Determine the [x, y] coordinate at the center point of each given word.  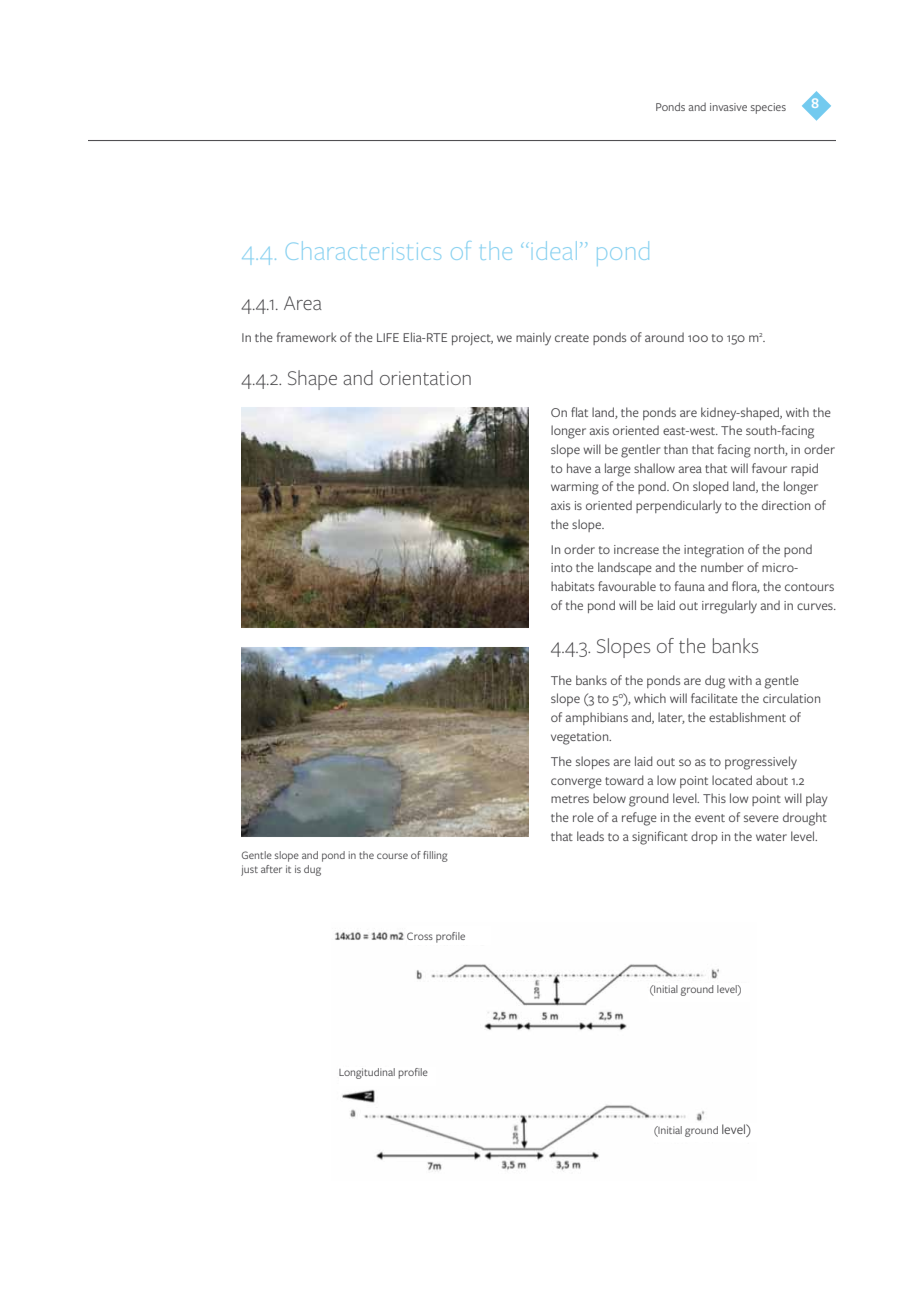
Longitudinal [367, 1073]
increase [636, 549]
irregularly [729, 607]
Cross [420, 936]
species [768, 108]
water [771, 837]
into [561, 567]
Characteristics [363, 251]
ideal [557, 250]
